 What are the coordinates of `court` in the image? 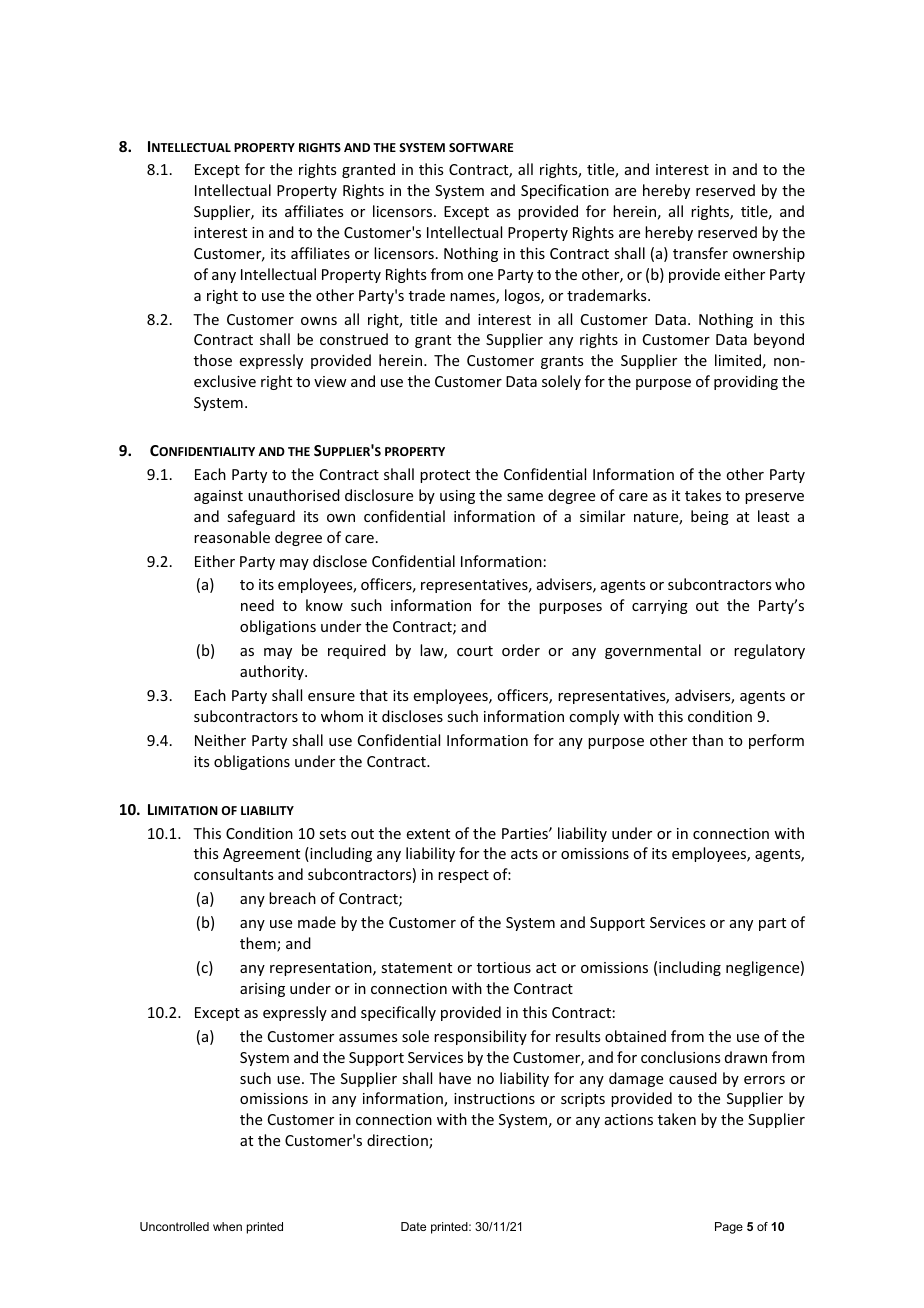 It's located at (475, 651).
